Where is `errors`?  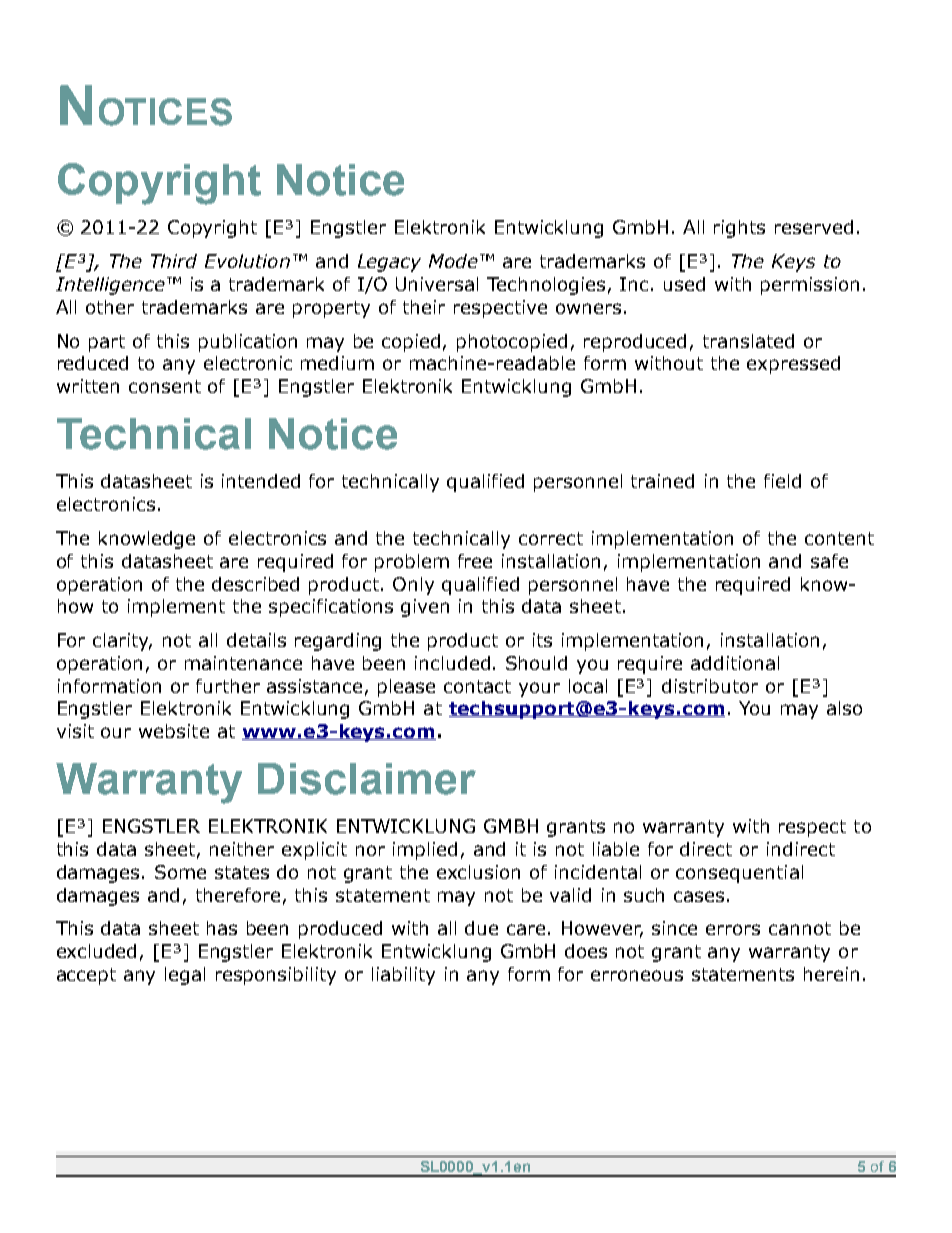
errors is located at coordinates (733, 929).
